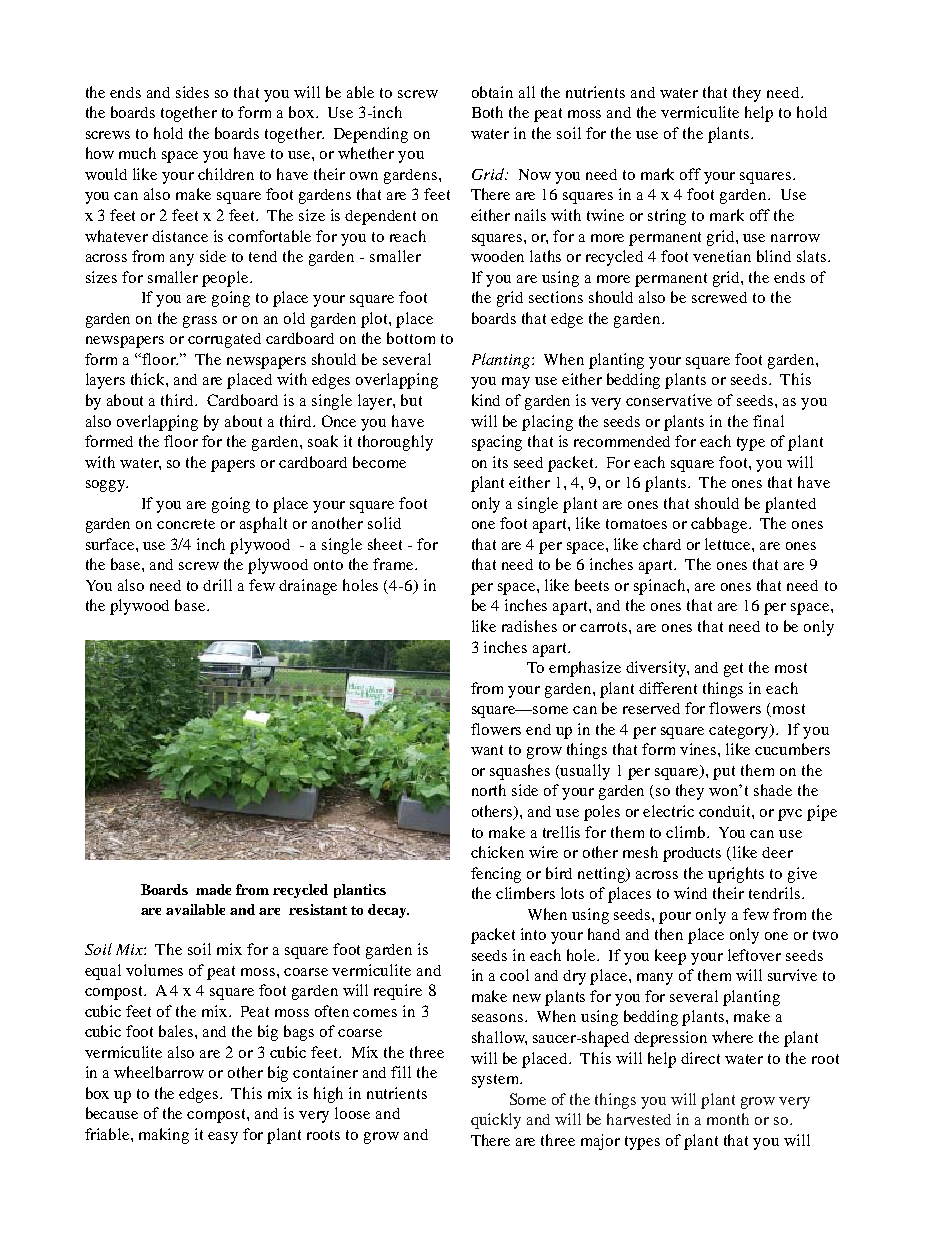  Describe the element at coordinates (496, 1121) in the screenshot. I see `quickly` at that location.
